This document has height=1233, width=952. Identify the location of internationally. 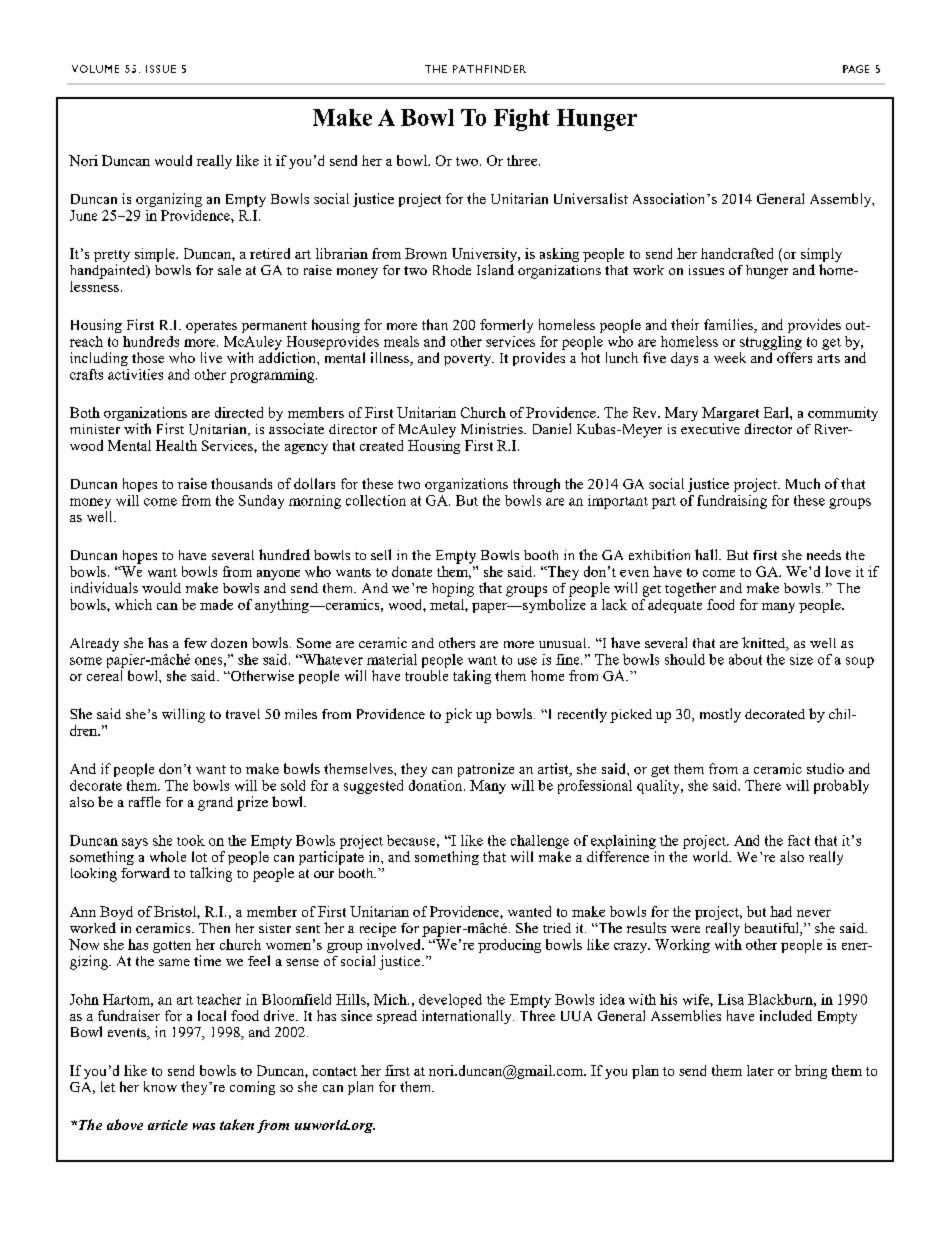
(468, 1017).
